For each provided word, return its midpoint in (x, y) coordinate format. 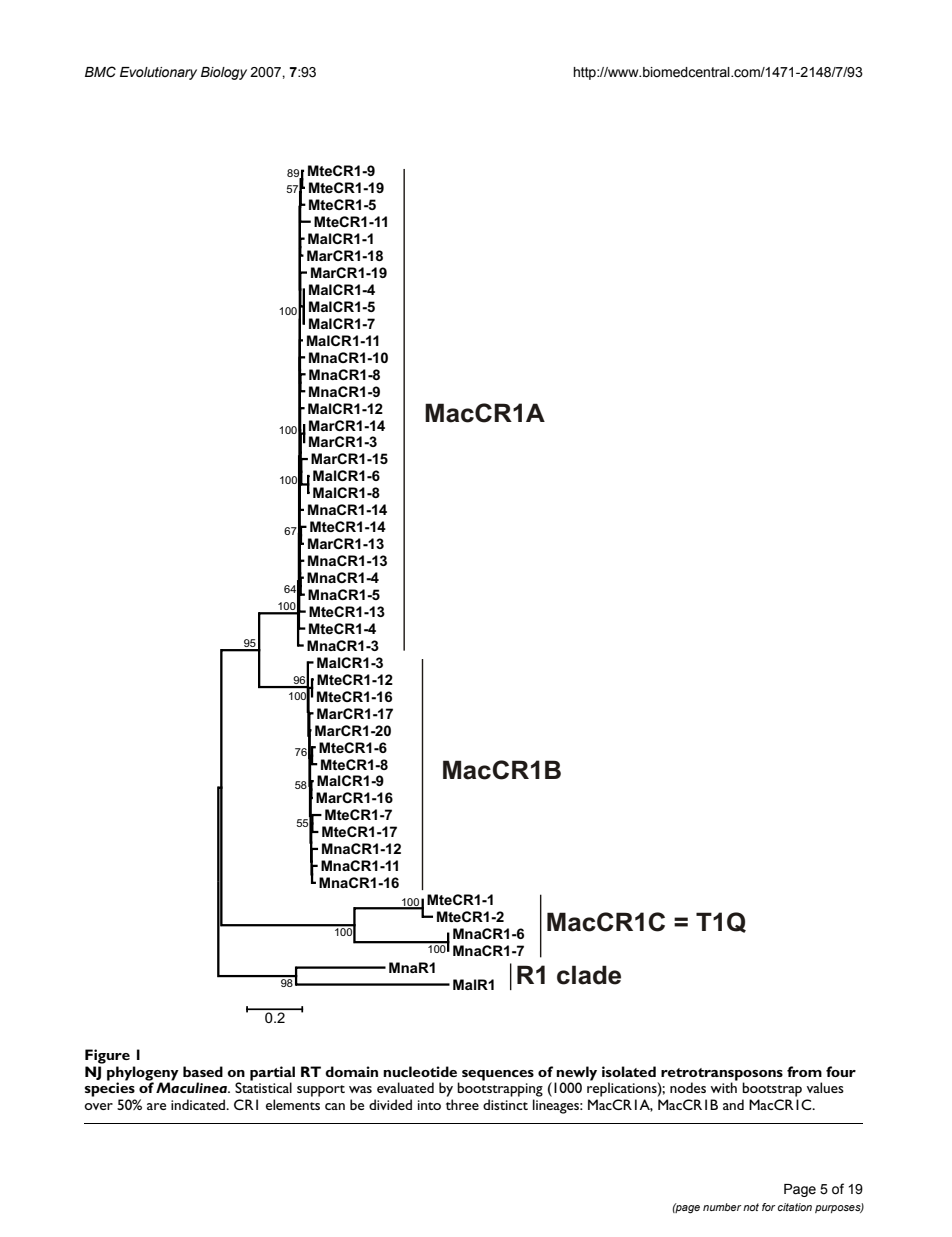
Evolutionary (158, 73)
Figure (107, 1056)
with (723, 1087)
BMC (100, 72)
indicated (199, 1104)
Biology (224, 73)
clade (589, 975)
